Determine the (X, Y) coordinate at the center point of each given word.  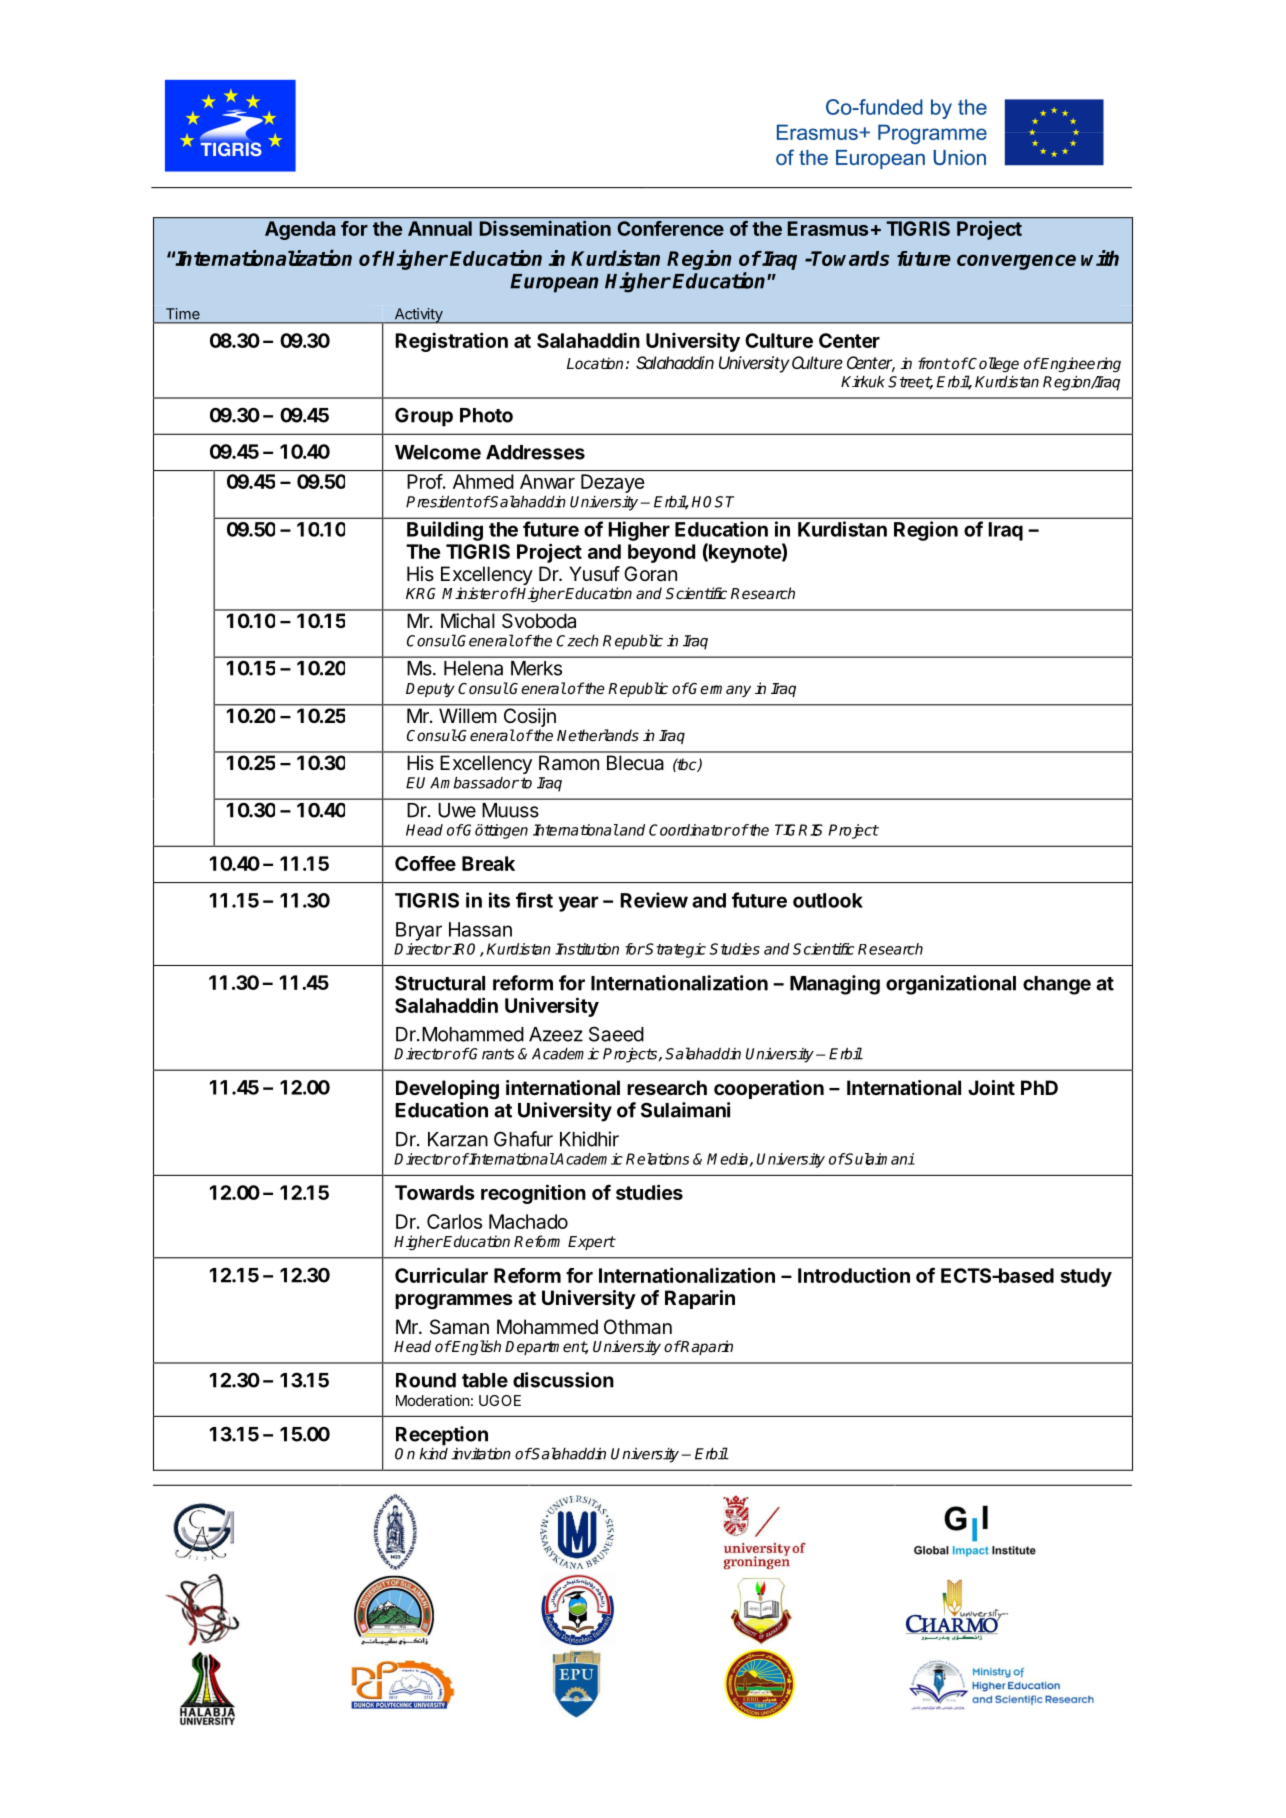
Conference (670, 228)
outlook (828, 900)
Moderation (433, 1400)
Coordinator (690, 830)
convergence (1016, 262)
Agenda (300, 230)
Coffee (425, 863)
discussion (563, 1380)
